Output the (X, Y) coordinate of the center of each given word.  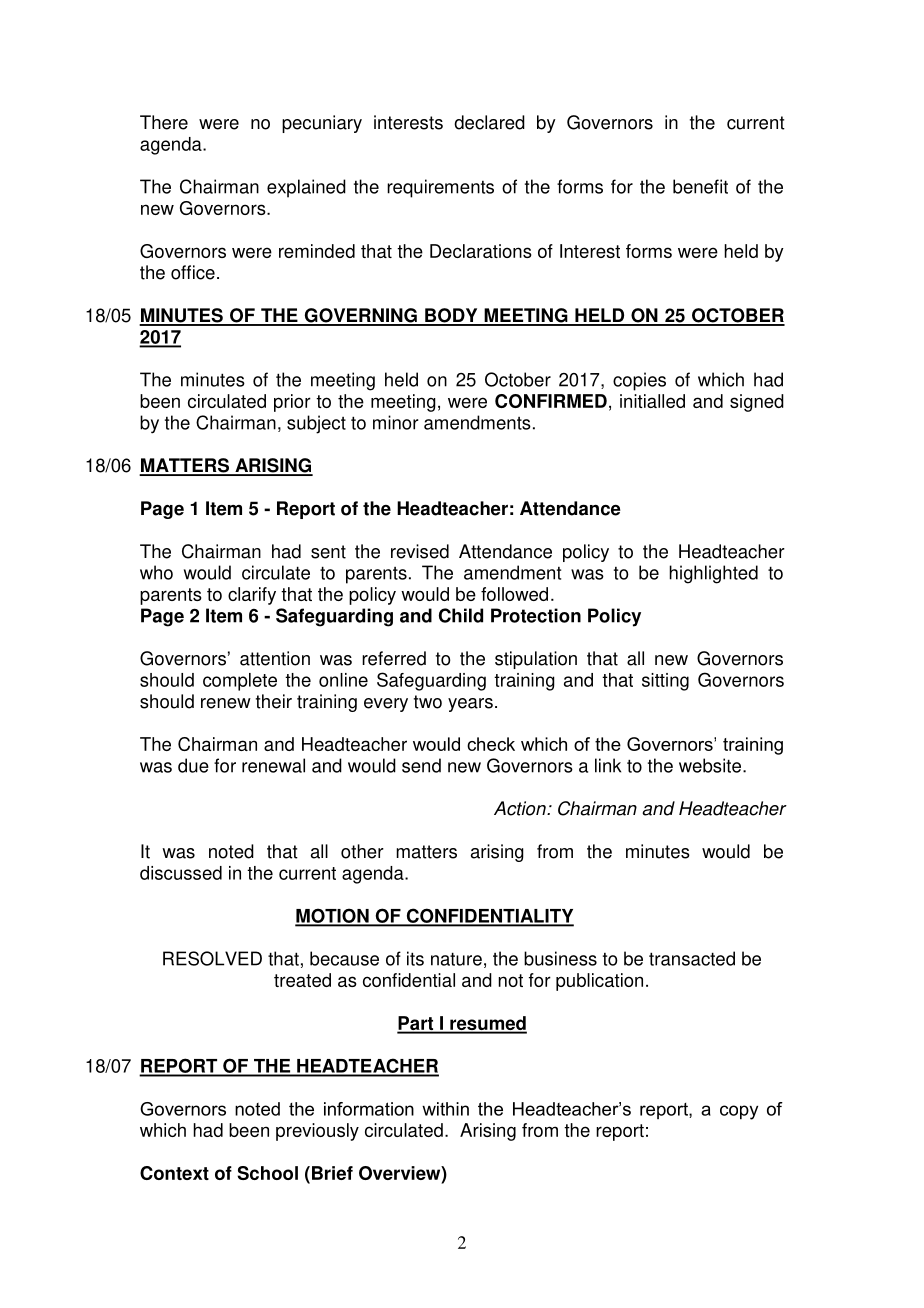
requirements (440, 188)
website (711, 765)
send (421, 765)
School (267, 1173)
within (445, 1109)
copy (739, 1112)
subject (316, 424)
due (193, 765)
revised (420, 551)
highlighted (713, 574)
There (164, 122)
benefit (700, 186)
